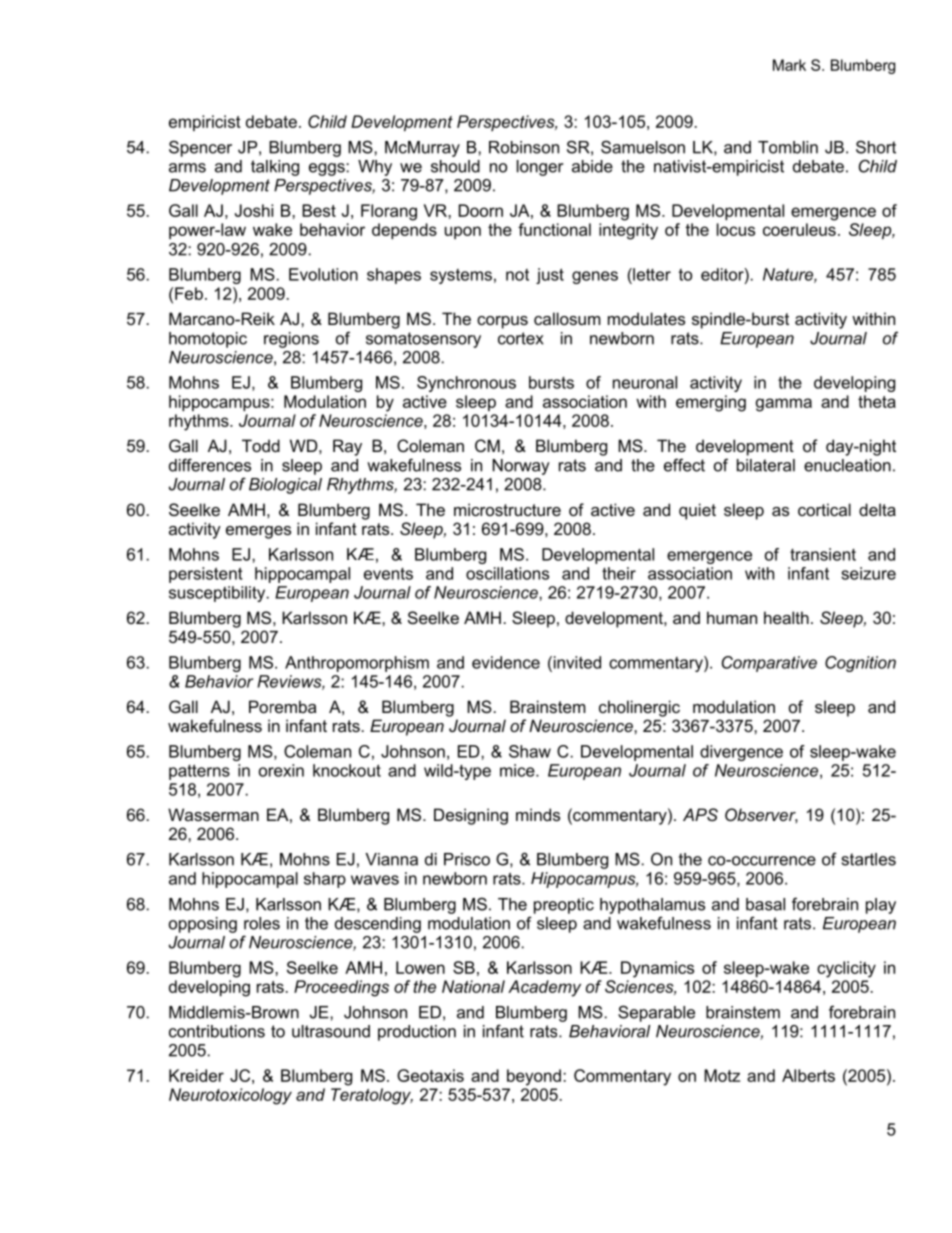 The image size is (952, 1233). Describe the element at coordinates (258, 532) in the screenshot. I see `emerges` at that location.
